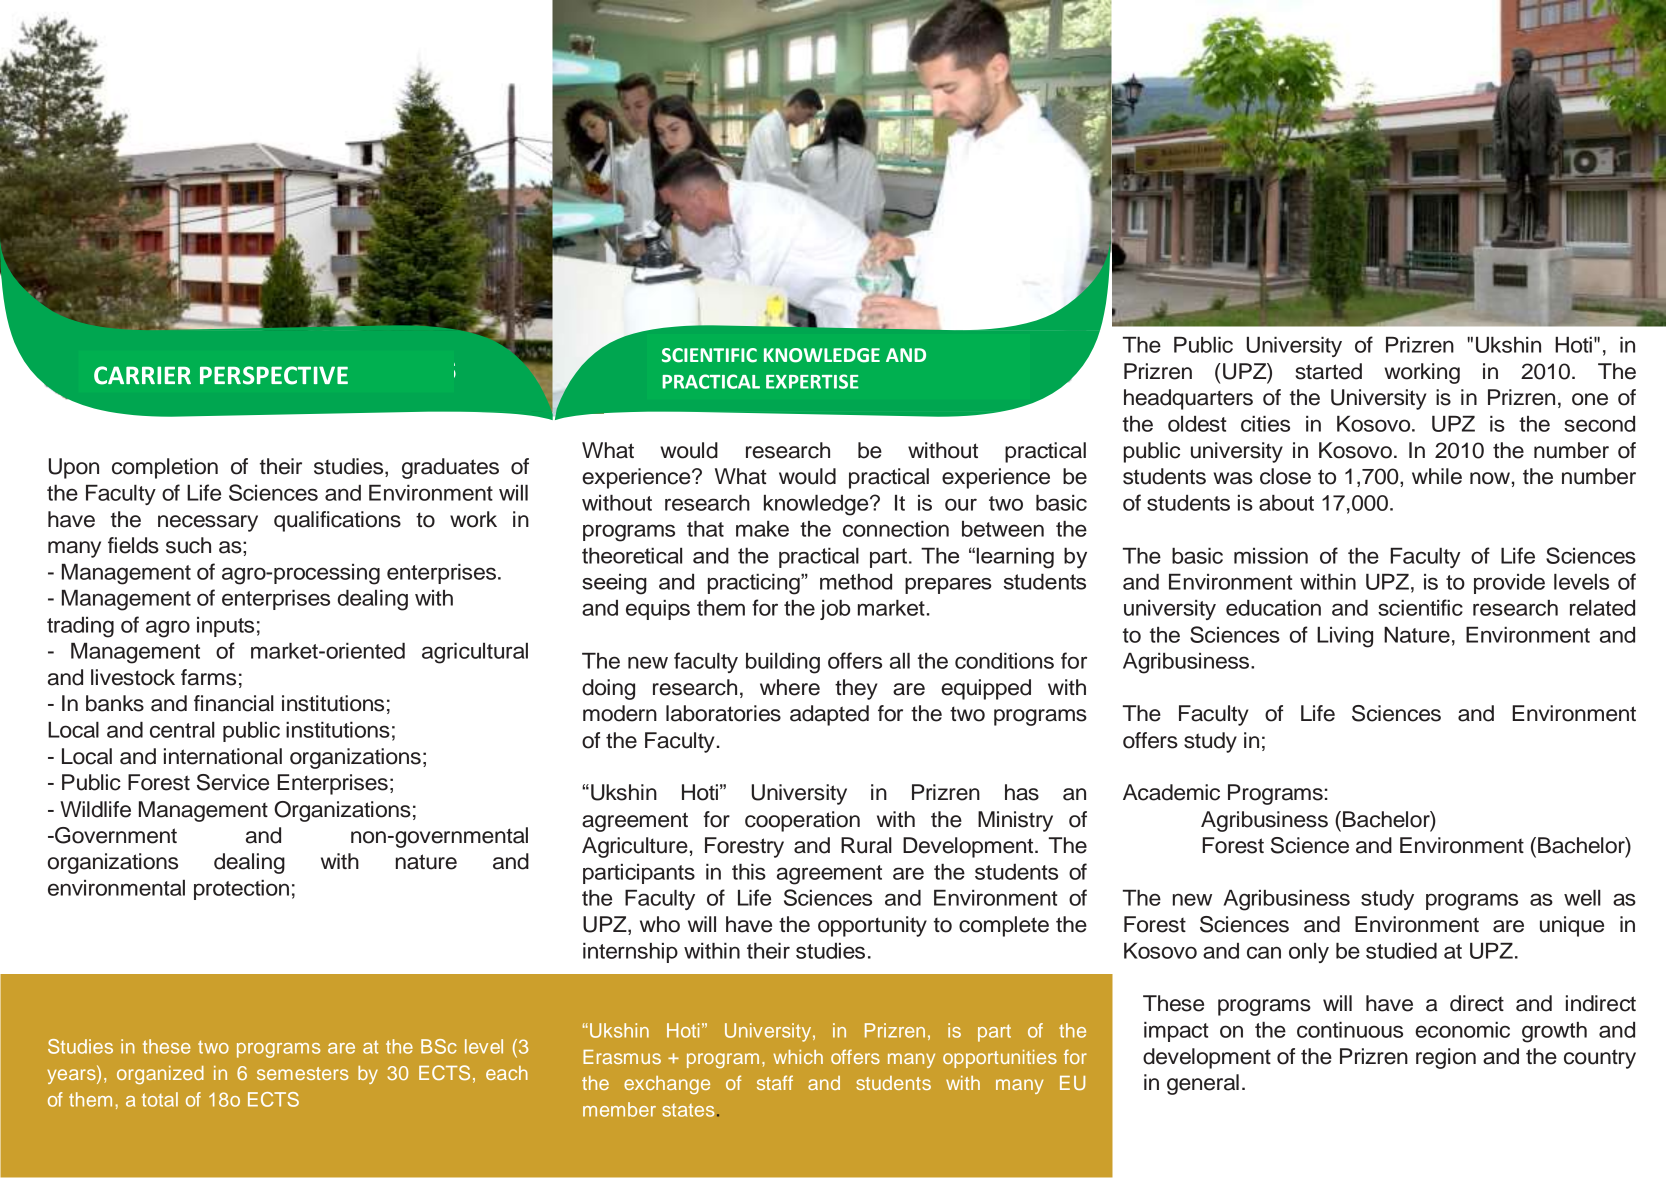  Describe the element at coordinates (1328, 371) in the screenshot. I see `started` at that location.
